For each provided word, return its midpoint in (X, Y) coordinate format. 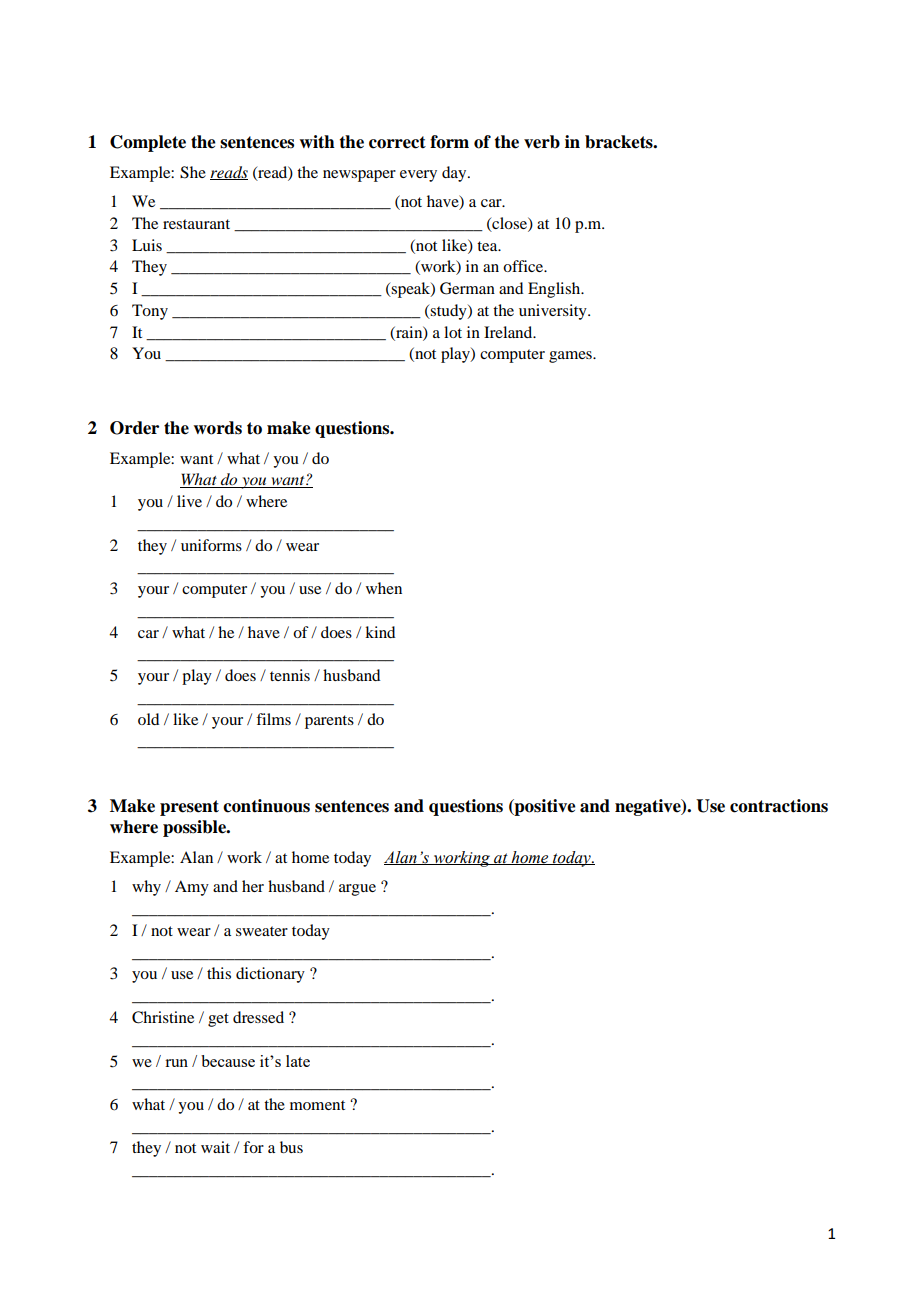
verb (542, 142)
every (418, 176)
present (189, 808)
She (193, 172)
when (384, 588)
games (571, 357)
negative (649, 807)
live (189, 501)
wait (215, 1147)
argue (357, 890)
